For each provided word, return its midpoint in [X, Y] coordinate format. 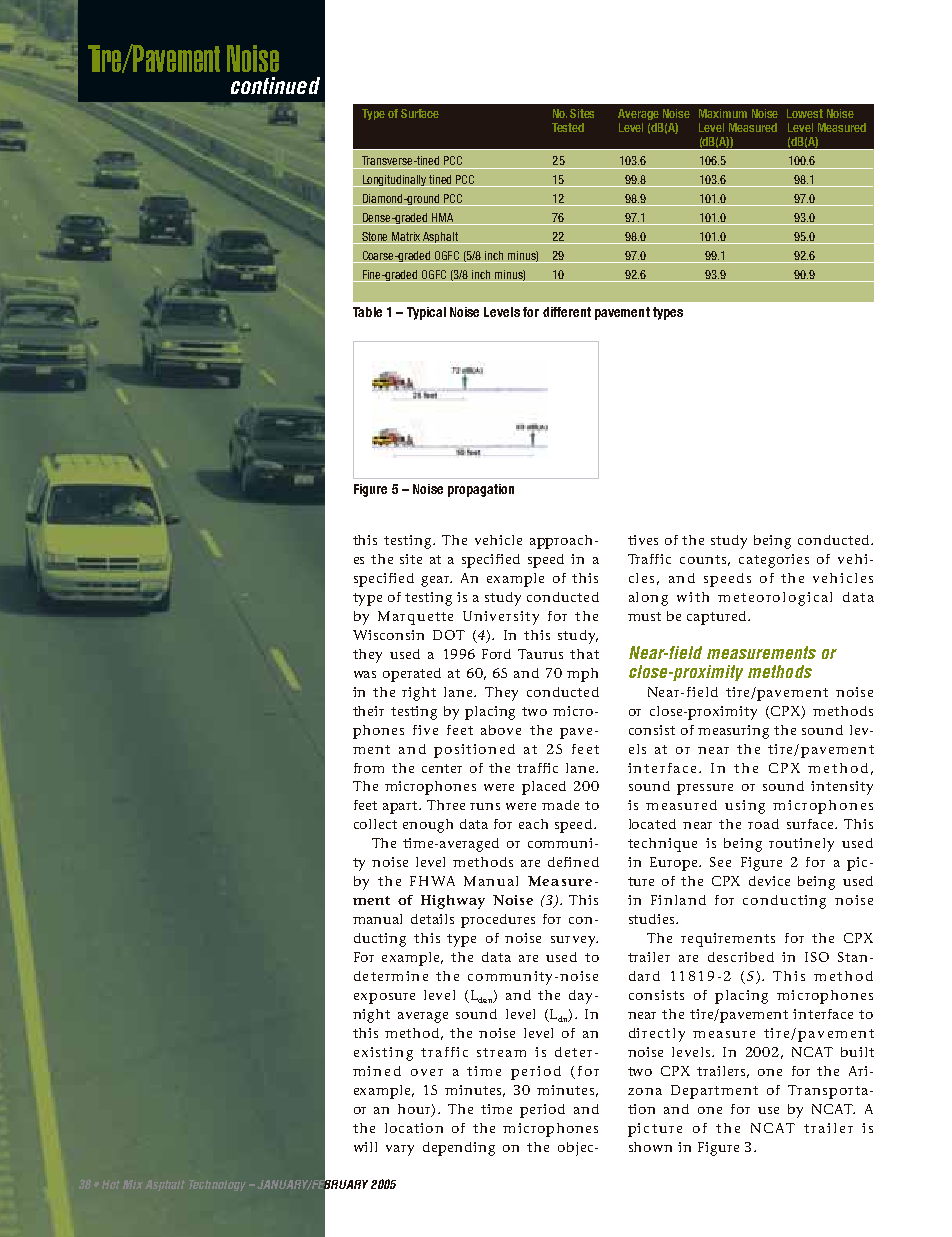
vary [400, 1150]
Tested [568, 127]
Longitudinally [395, 181]
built [857, 1052]
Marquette [415, 618]
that [584, 654]
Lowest [805, 113]
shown [650, 1147]
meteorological [775, 599]
